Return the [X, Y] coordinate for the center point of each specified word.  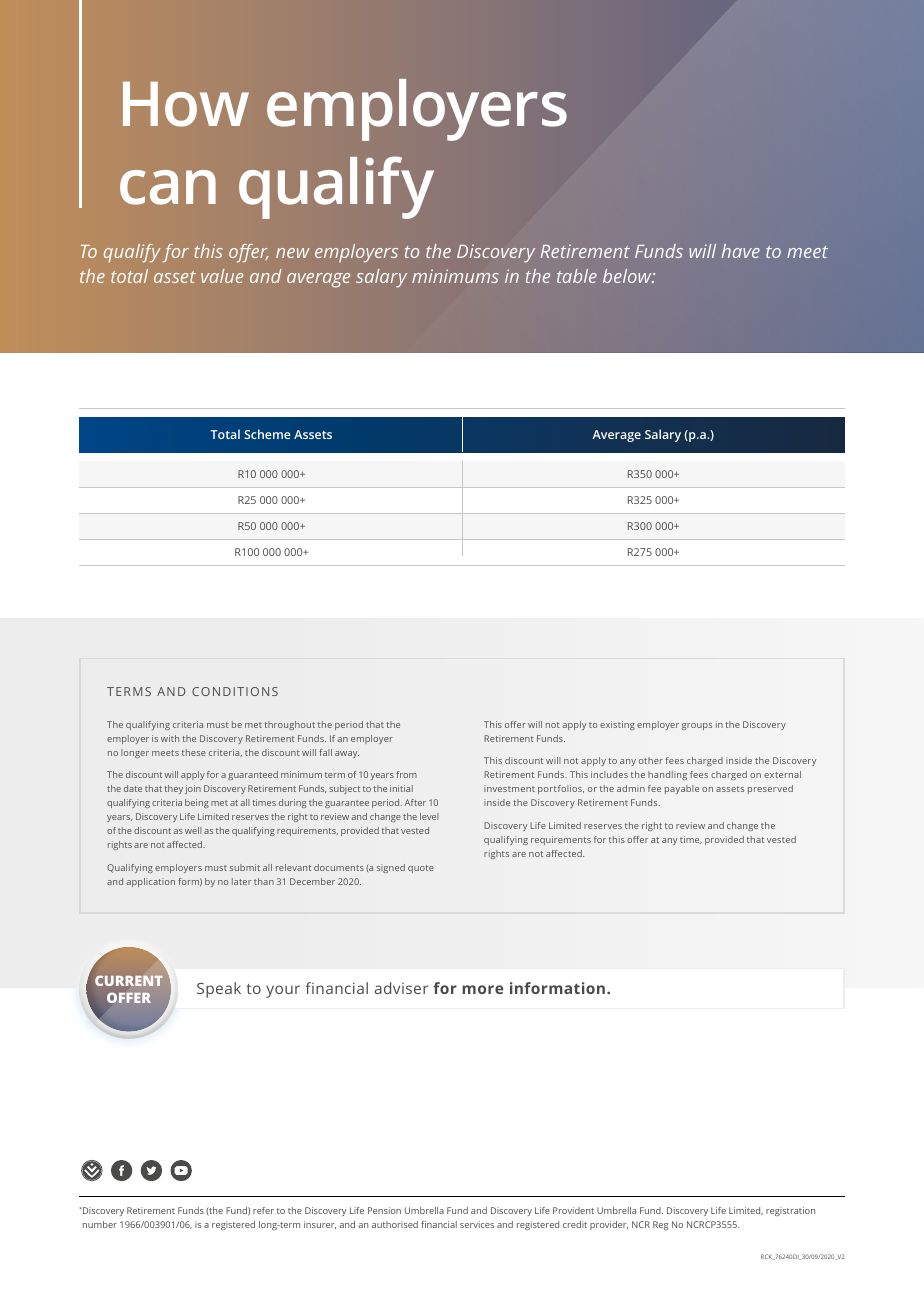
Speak [219, 990]
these [194, 752]
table [577, 276]
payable [682, 789]
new [293, 253]
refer [263, 1210]
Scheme [267, 434]
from [406, 774]
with [170, 738]
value [222, 276]
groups [697, 726]
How [186, 104]
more [482, 989]
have [741, 251]
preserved [770, 789]
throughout [289, 725]
